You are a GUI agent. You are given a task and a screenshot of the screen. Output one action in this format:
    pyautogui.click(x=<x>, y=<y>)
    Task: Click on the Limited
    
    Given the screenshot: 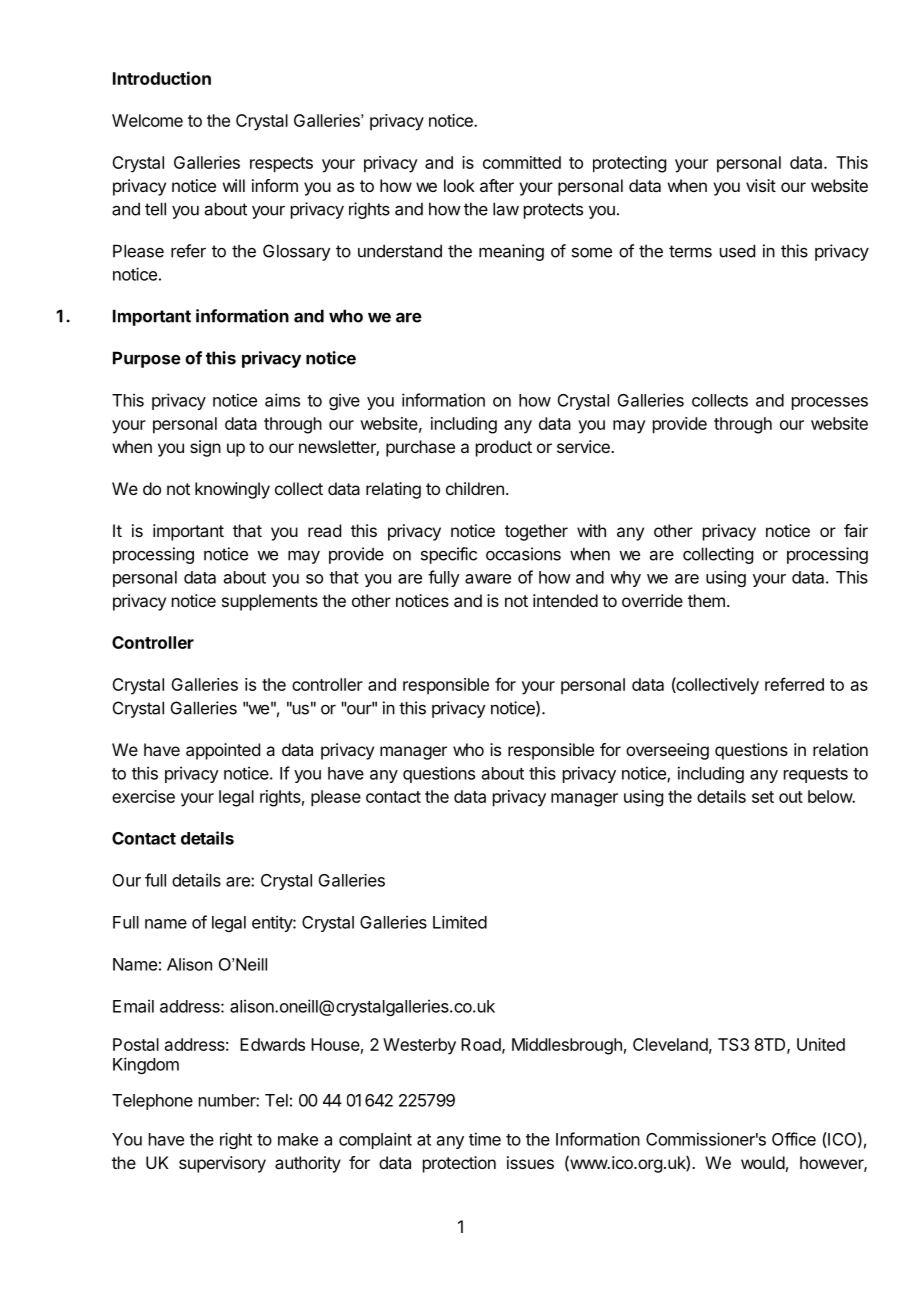 What is the action you would take?
    pyautogui.click(x=460, y=922)
